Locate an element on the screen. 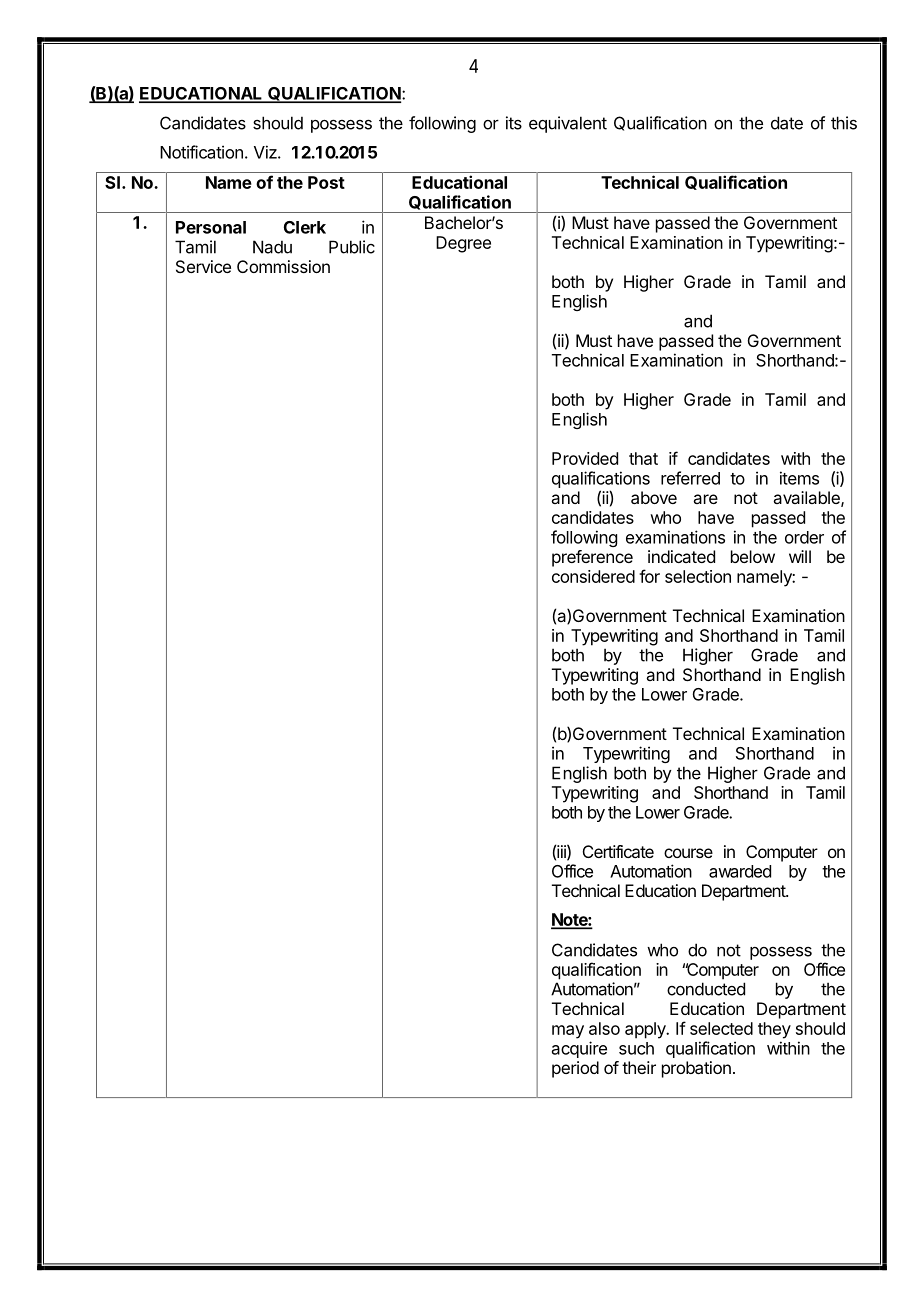  may is located at coordinates (568, 1032).
